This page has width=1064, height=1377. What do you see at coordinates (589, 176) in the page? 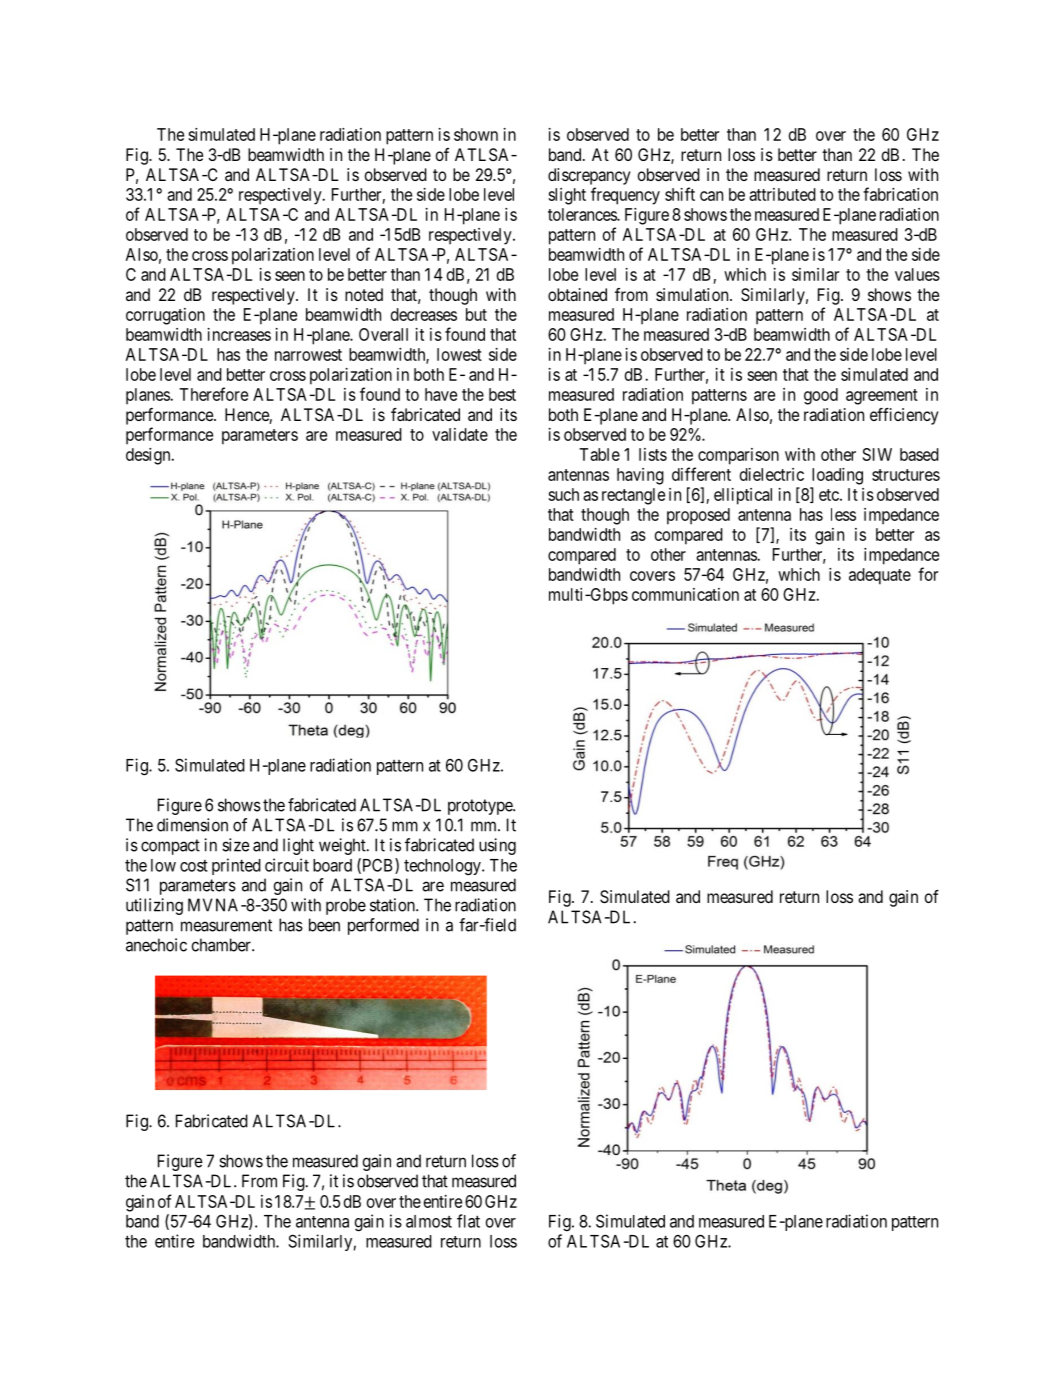
I see `discrepancy` at bounding box center [589, 176].
